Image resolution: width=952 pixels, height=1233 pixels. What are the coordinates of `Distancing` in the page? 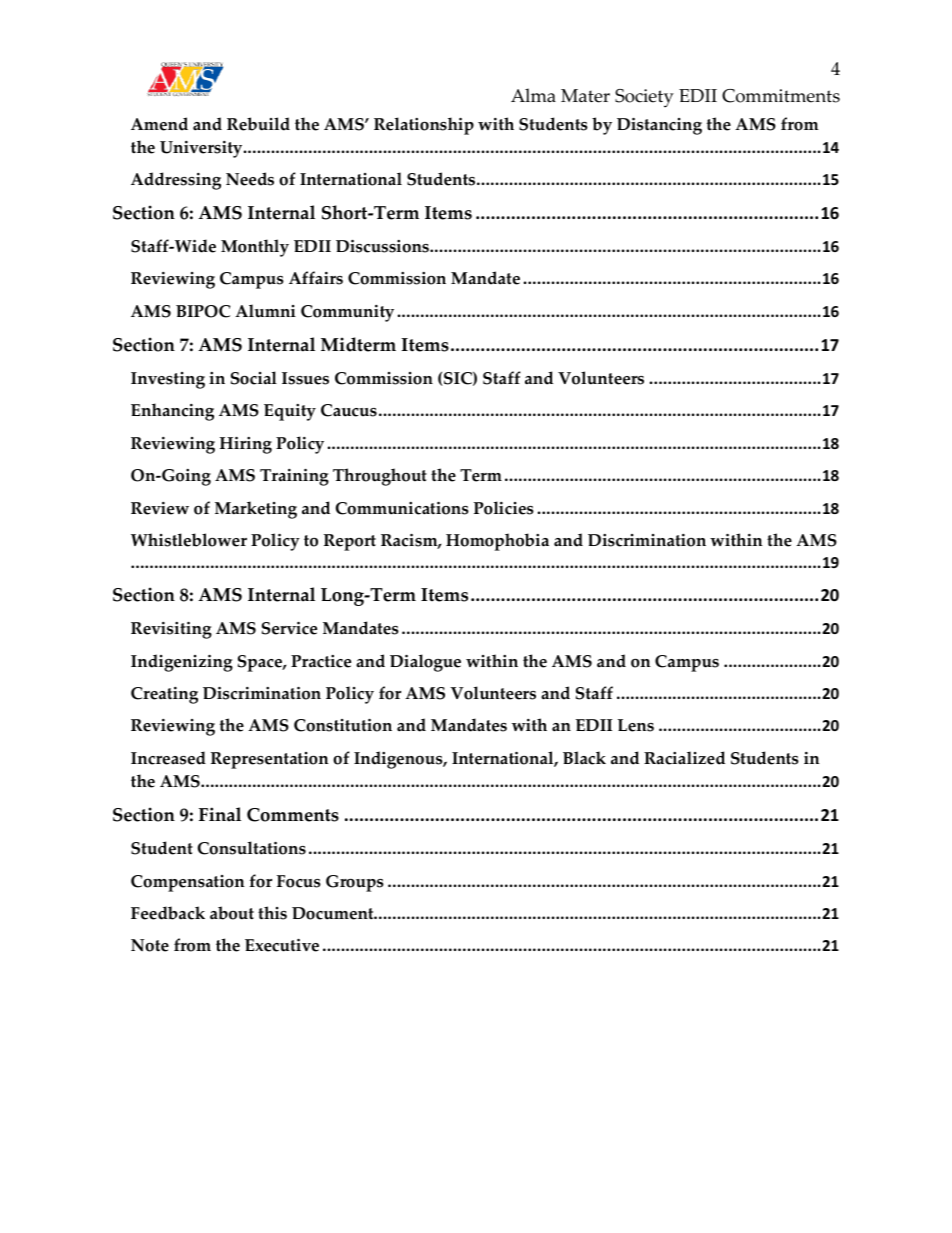 It's located at (659, 126).
